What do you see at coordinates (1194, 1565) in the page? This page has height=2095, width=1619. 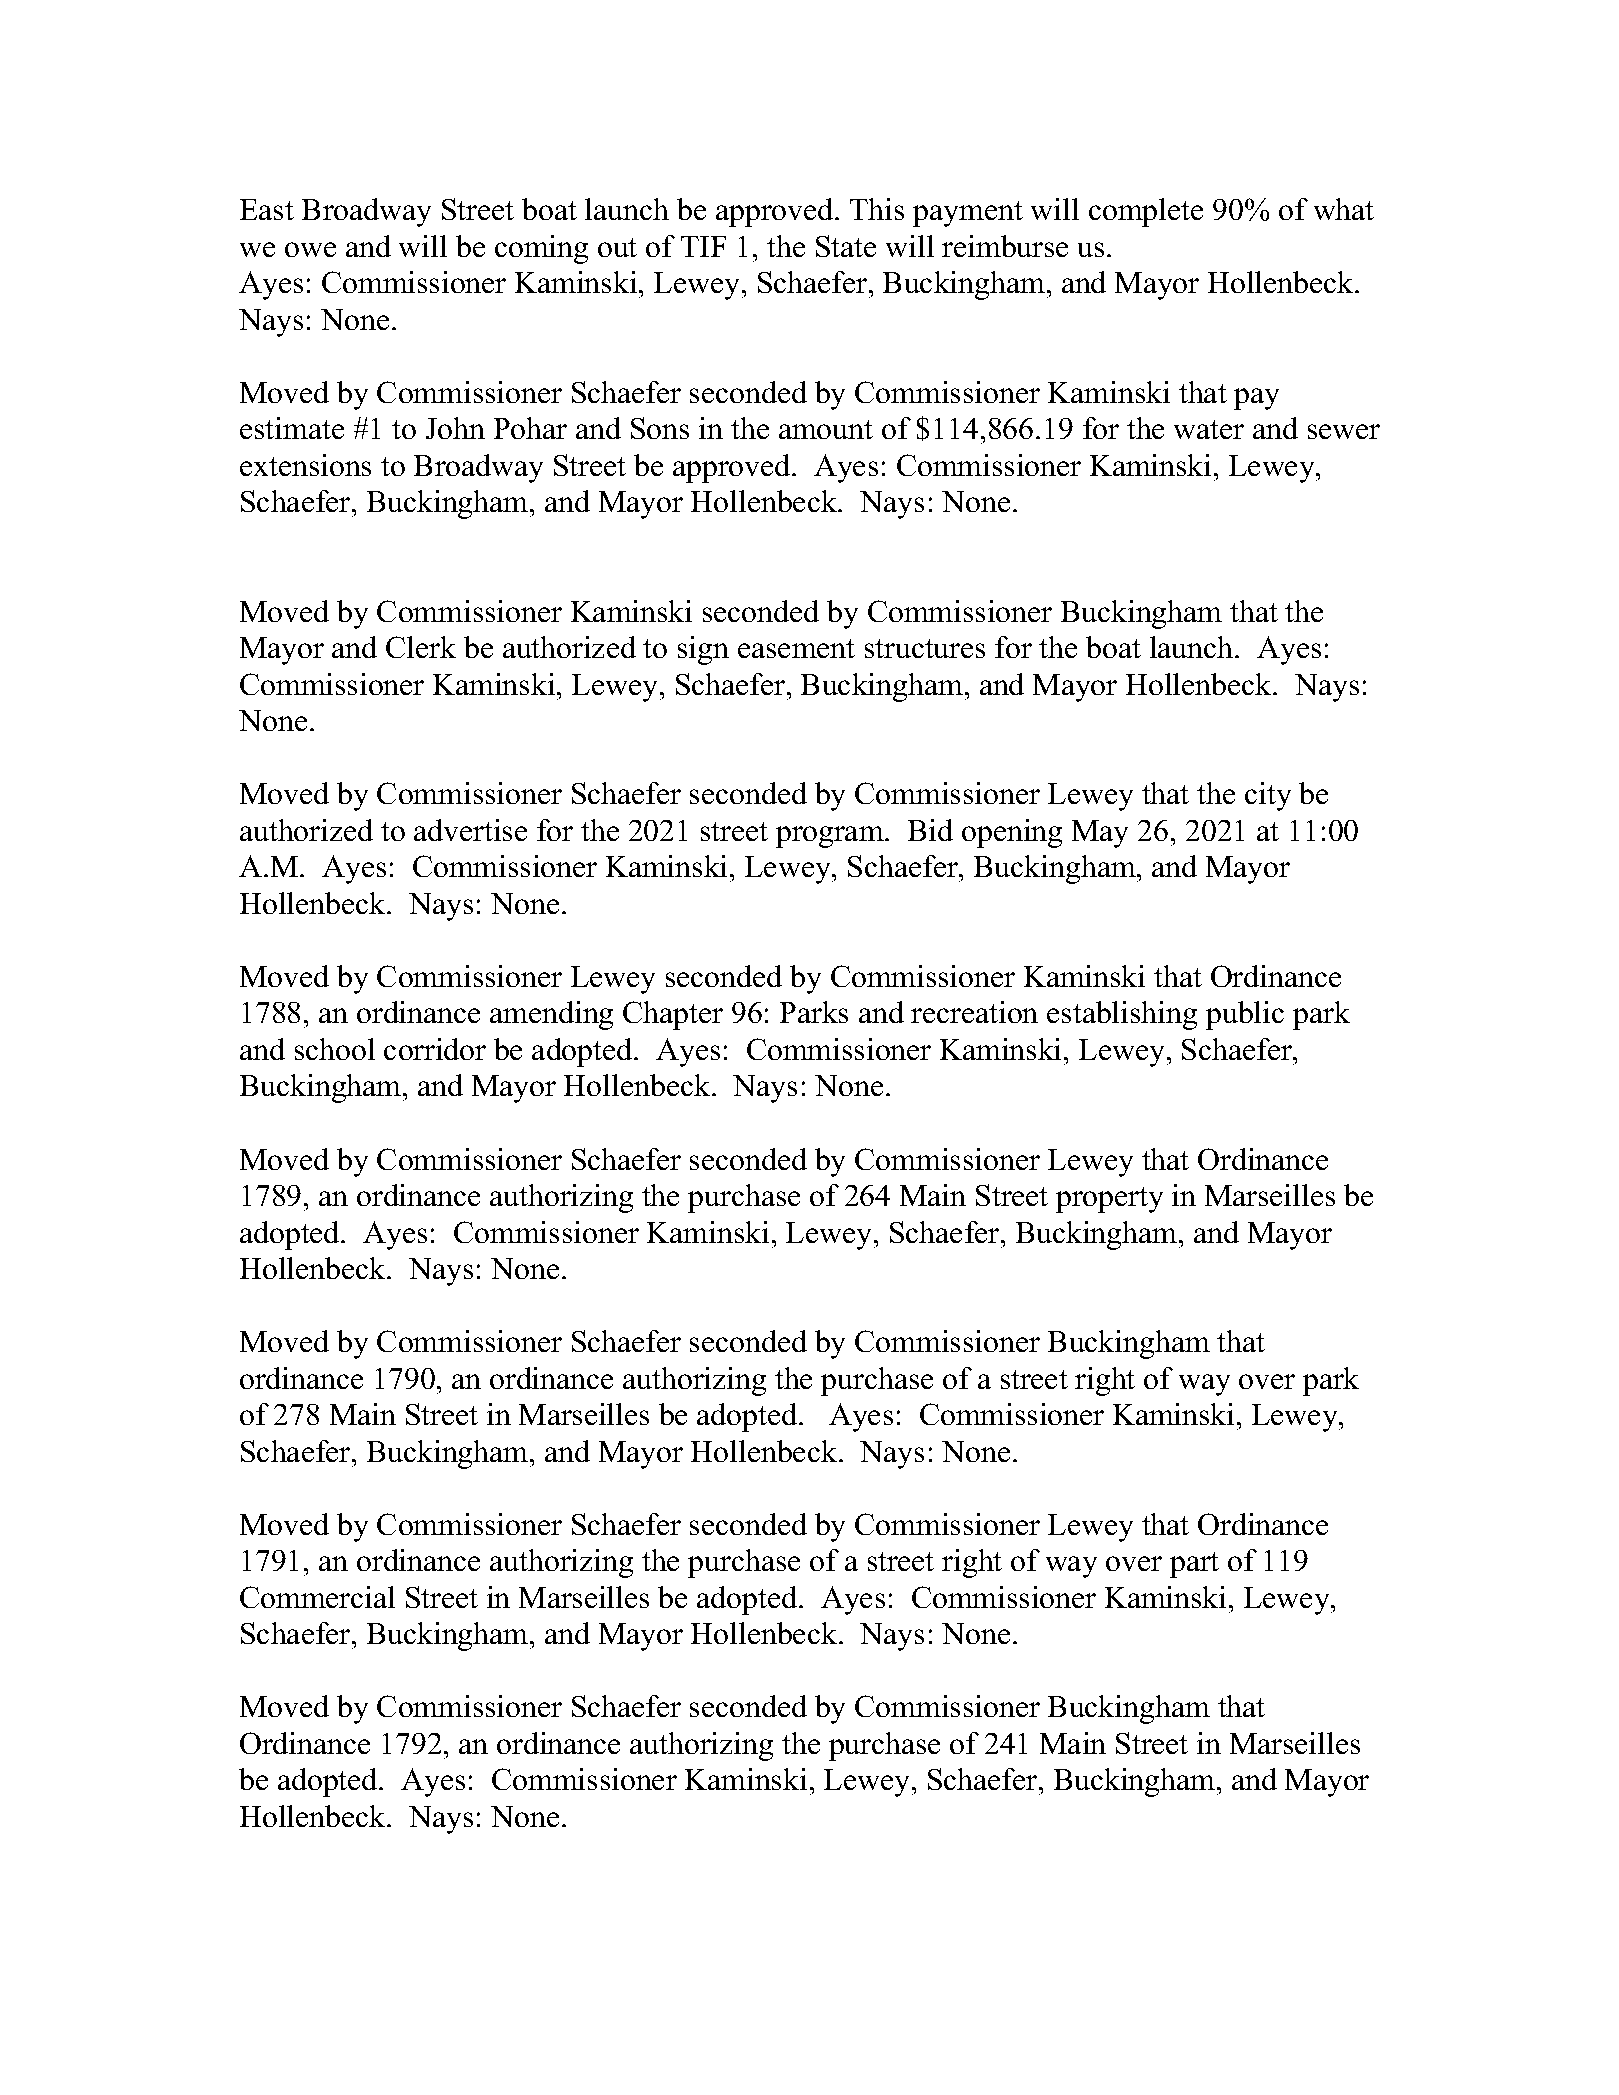 I see `part` at bounding box center [1194, 1565].
